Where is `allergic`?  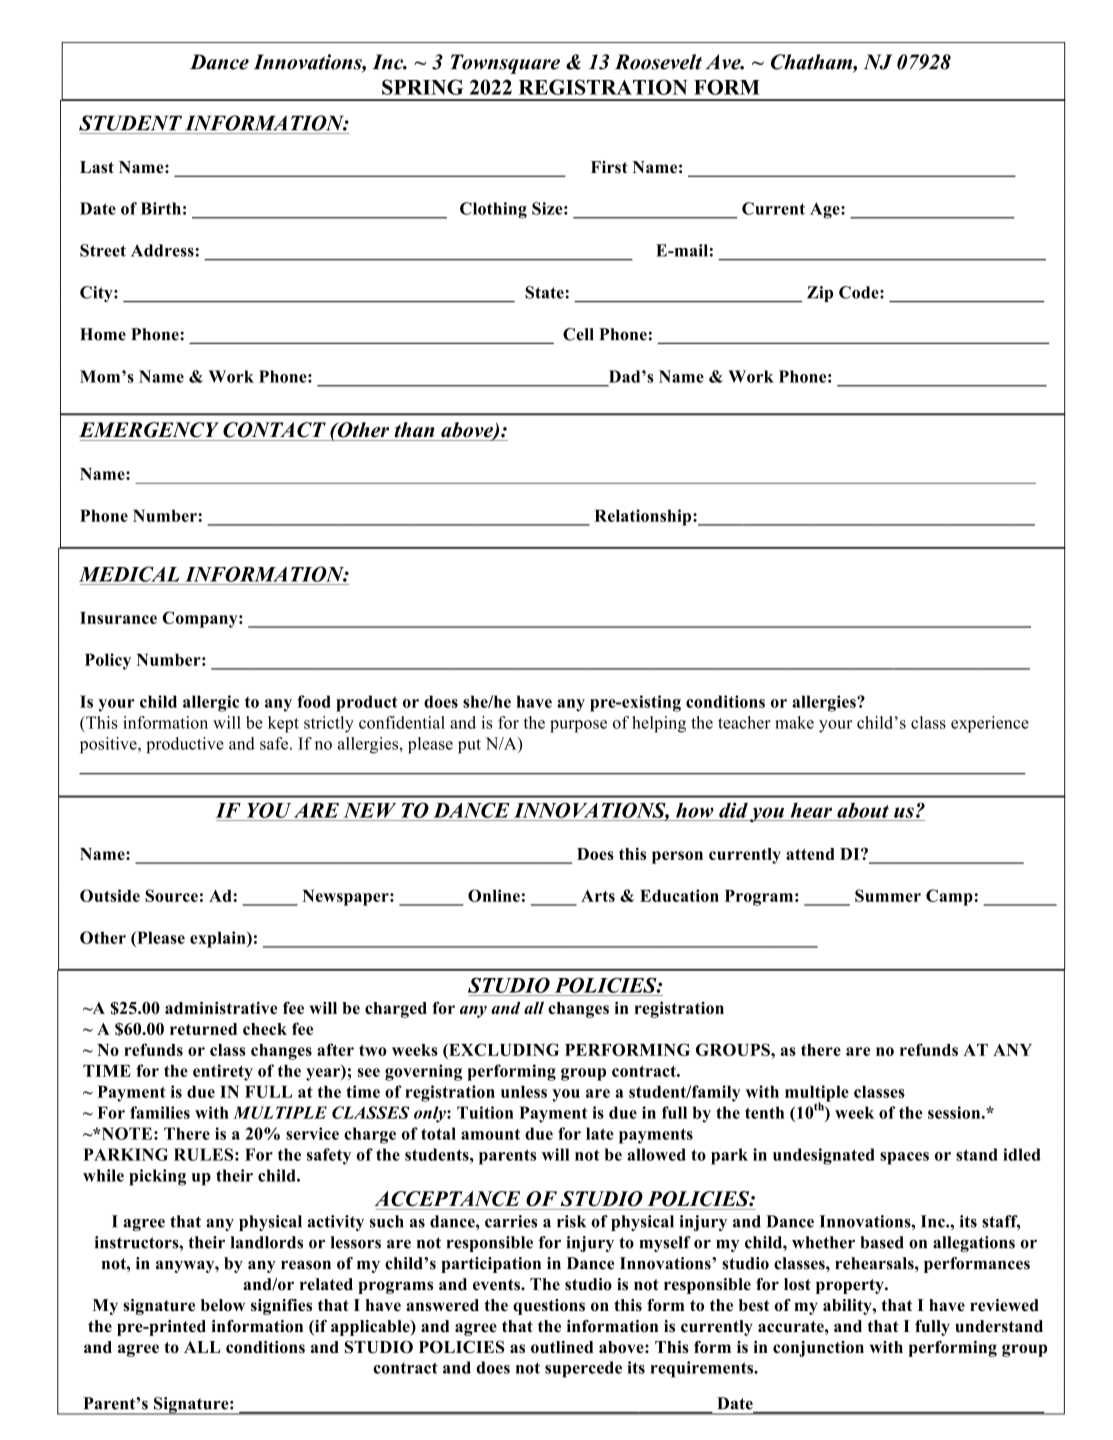
allergic is located at coordinates (211, 703).
